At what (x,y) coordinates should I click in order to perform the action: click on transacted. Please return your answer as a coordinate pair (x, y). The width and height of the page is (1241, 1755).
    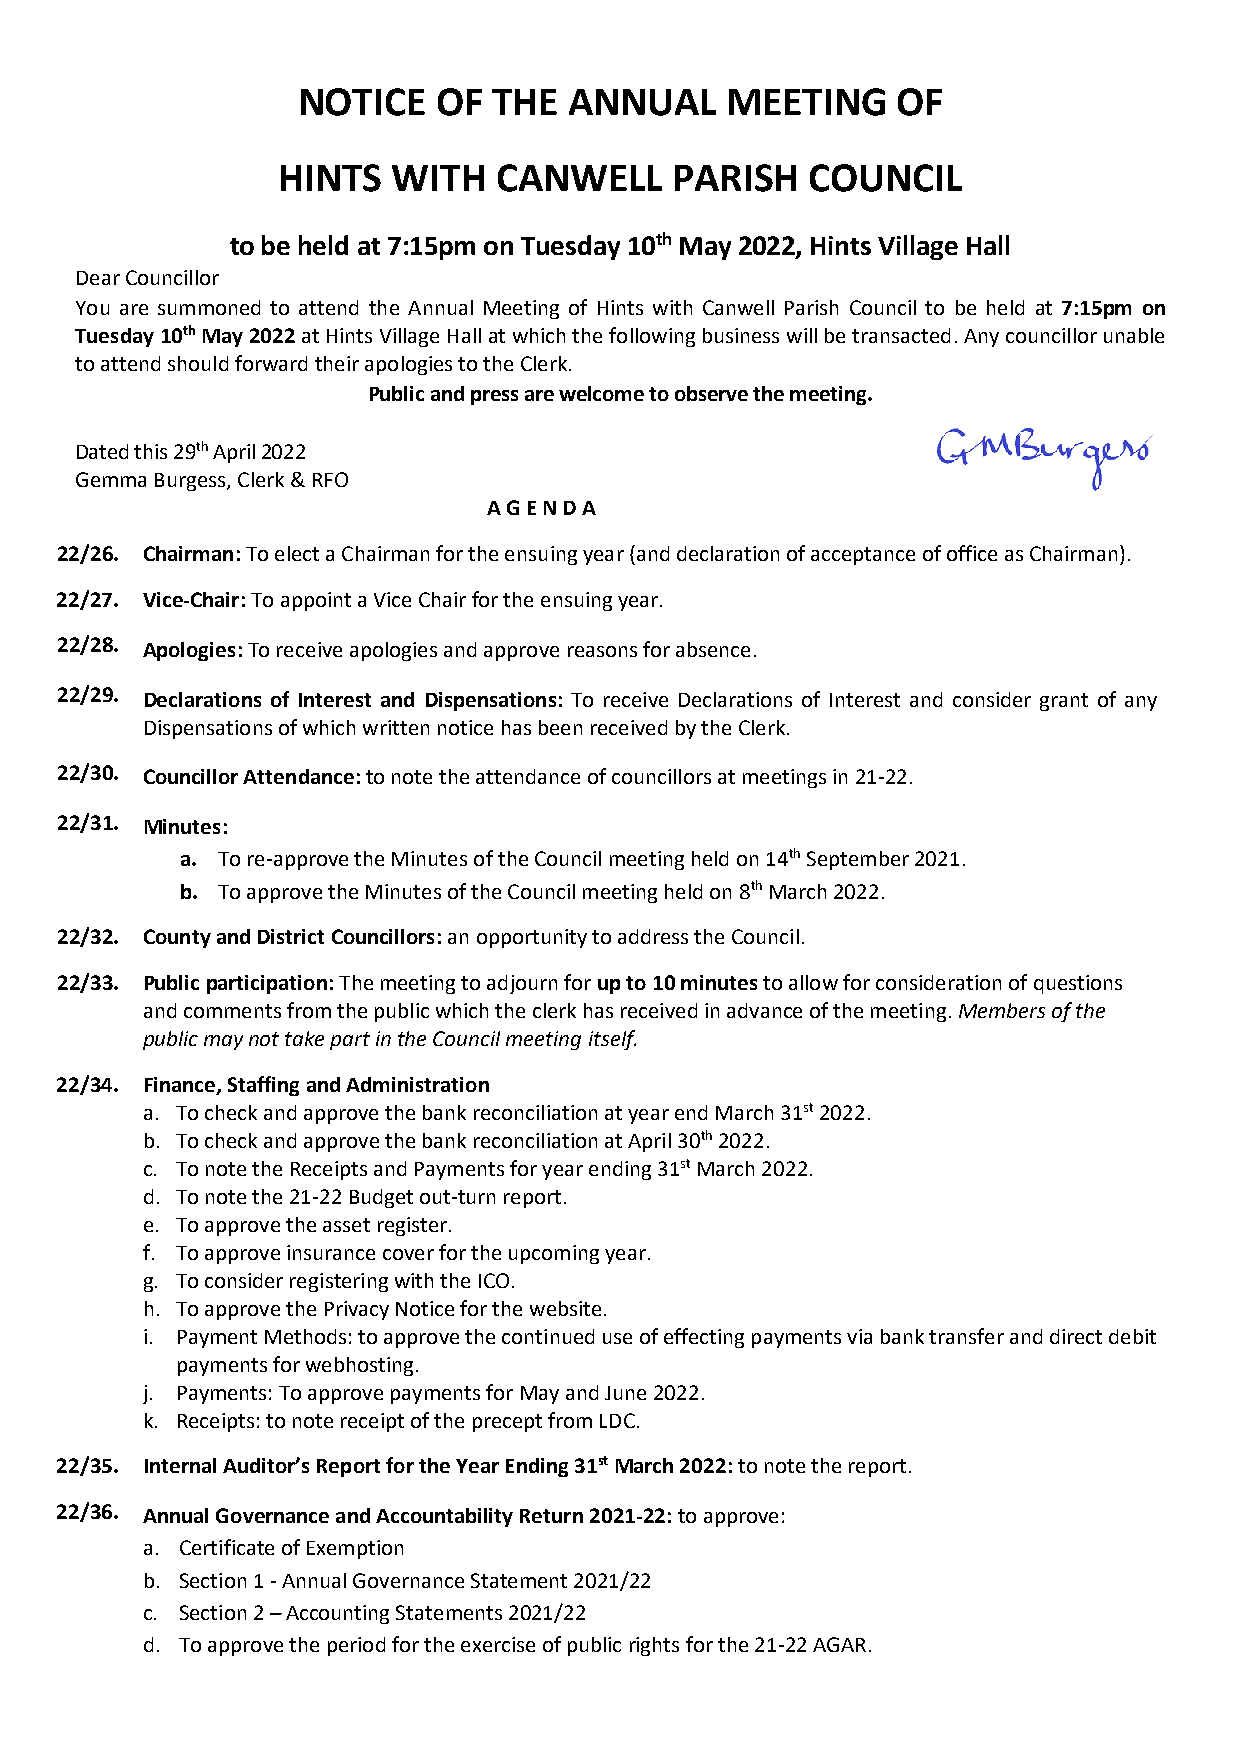
    Looking at the image, I should click on (901, 335).
